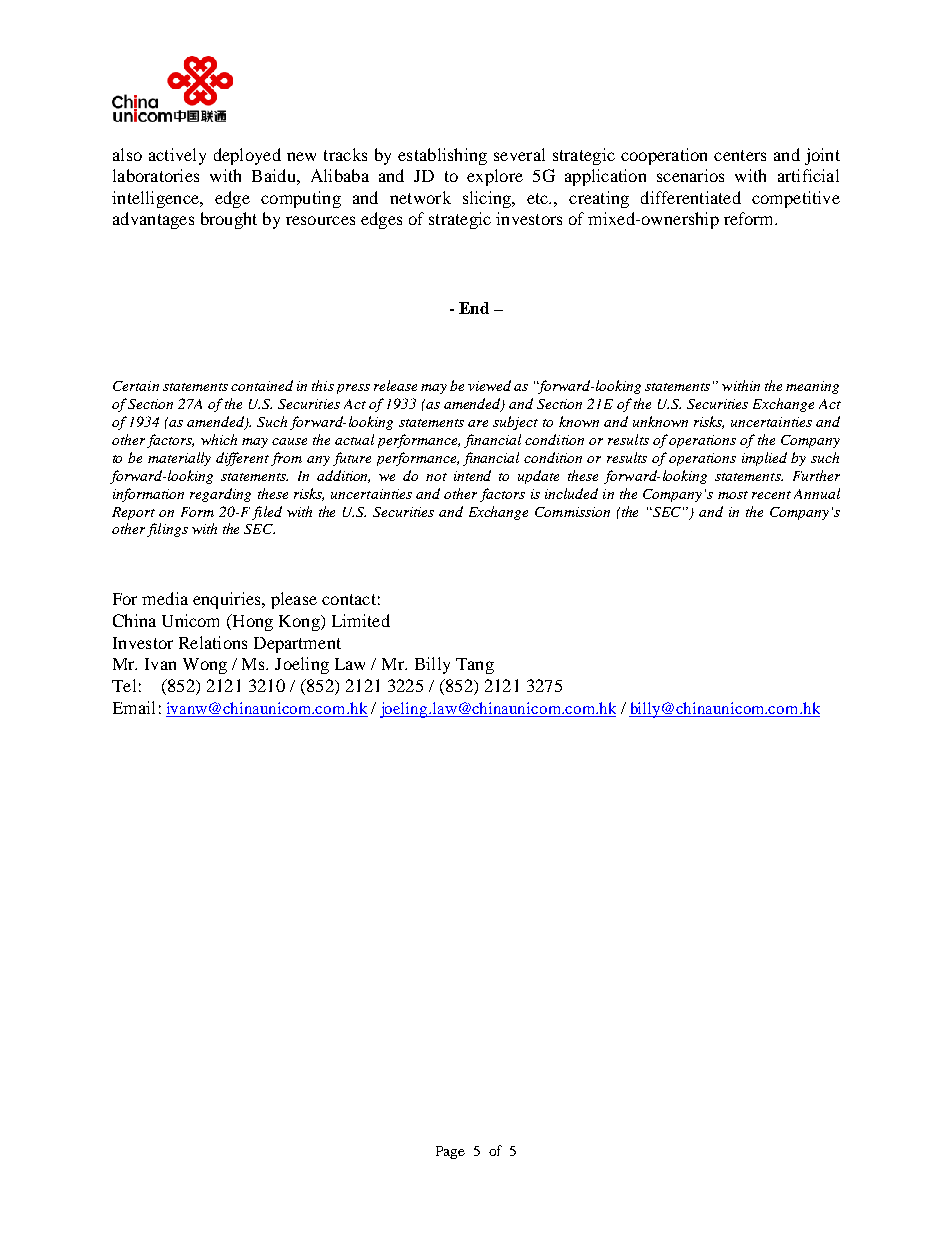 The width and height of the screenshot is (952, 1233). What do you see at coordinates (450, 1152) in the screenshot?
I see `Page` at bounding box center [450, 1152].
